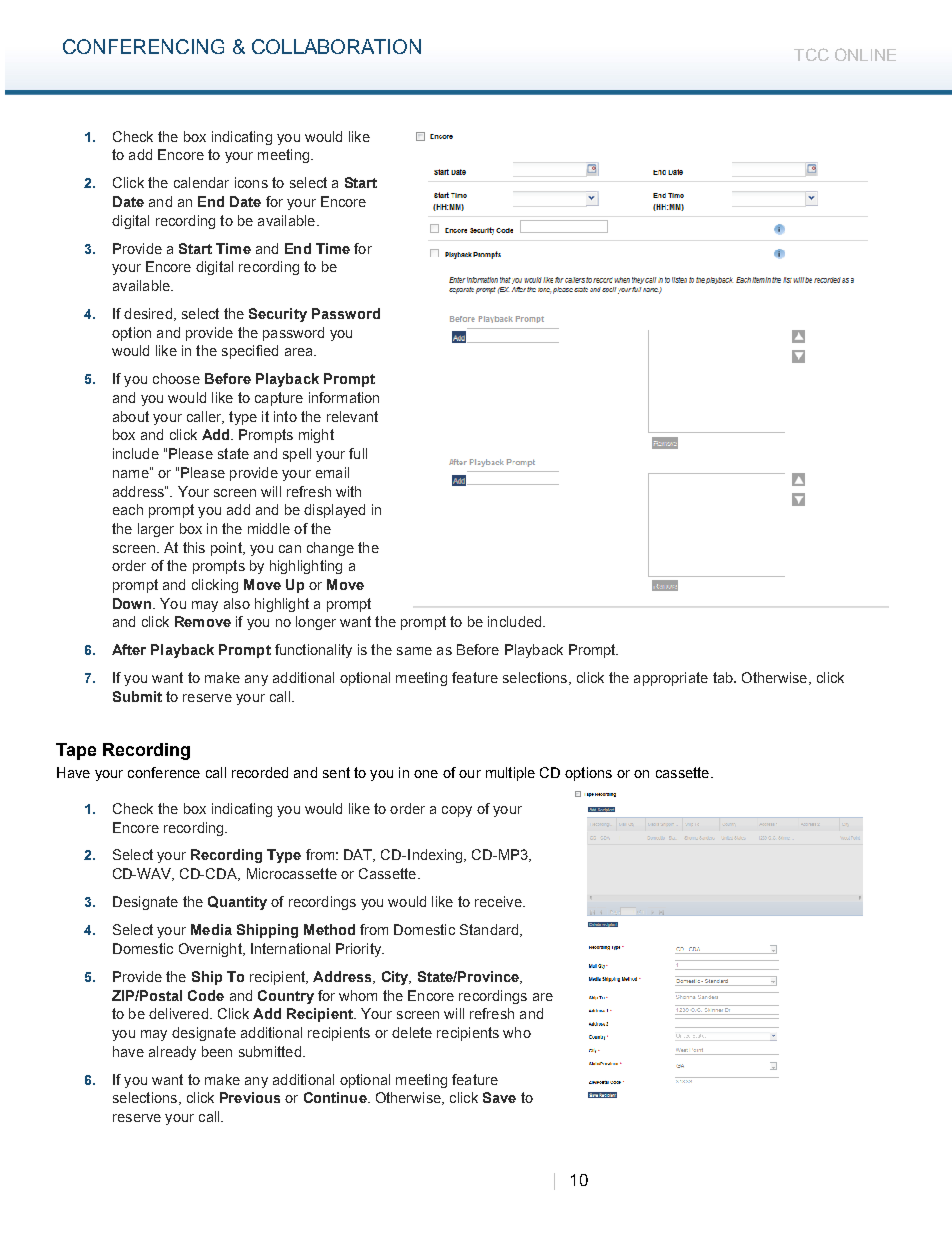  Describe the element at coordinates (172, 1053) in the screenshot. I see `already` at that location.
